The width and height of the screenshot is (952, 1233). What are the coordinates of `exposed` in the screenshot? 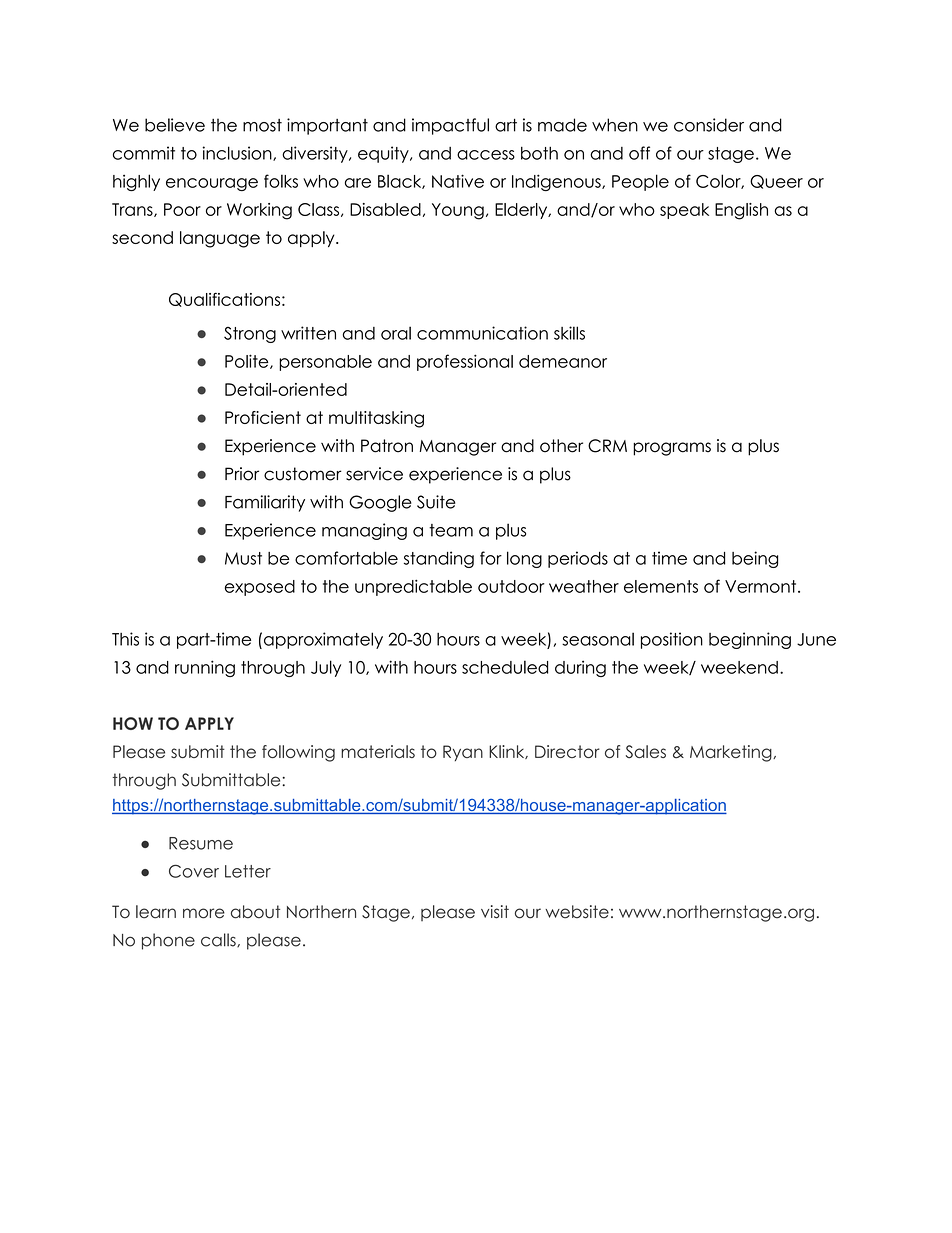 It's located at (260, 588).
